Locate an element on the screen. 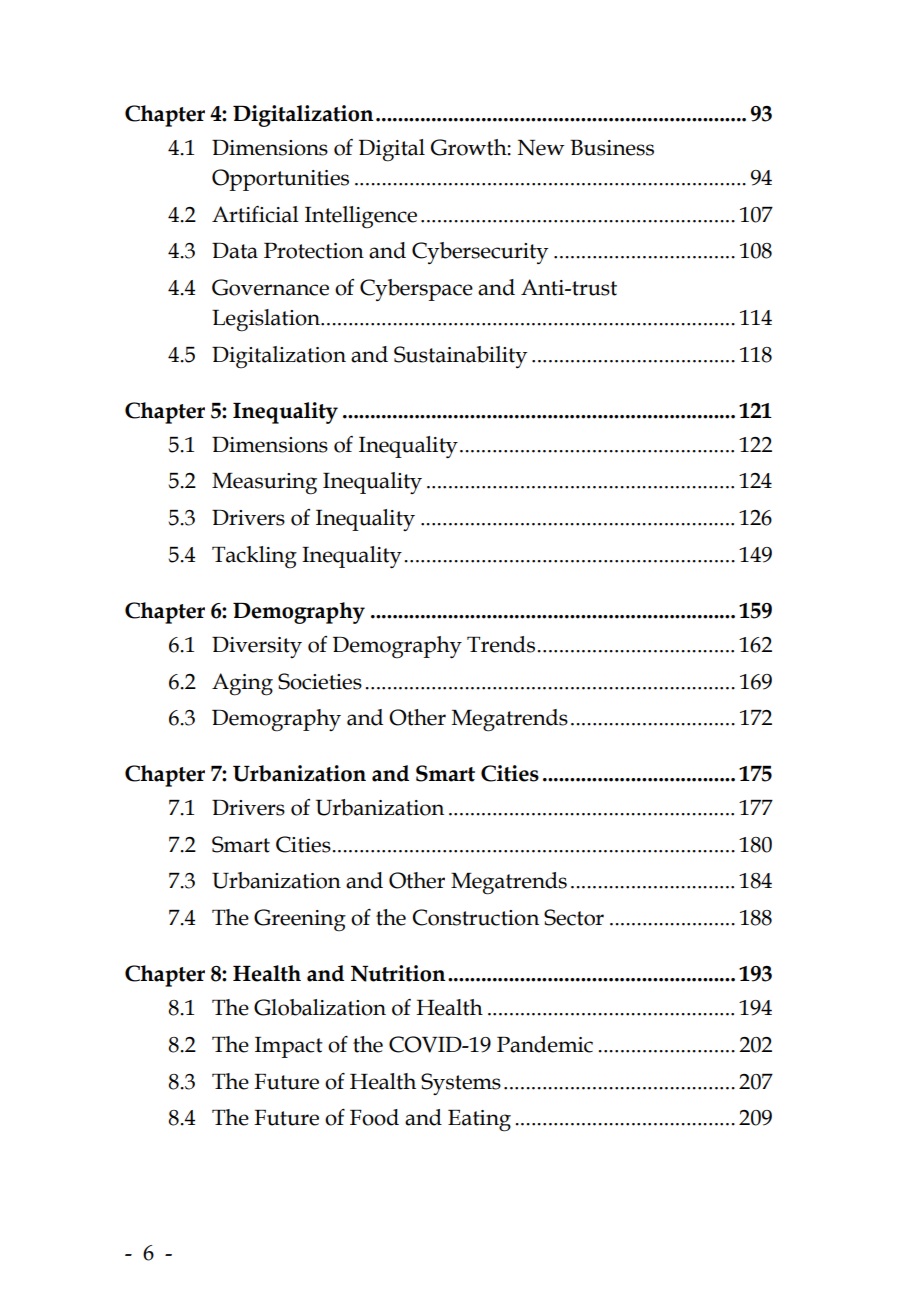  Sustainability is located at coordinates (460, 357).
